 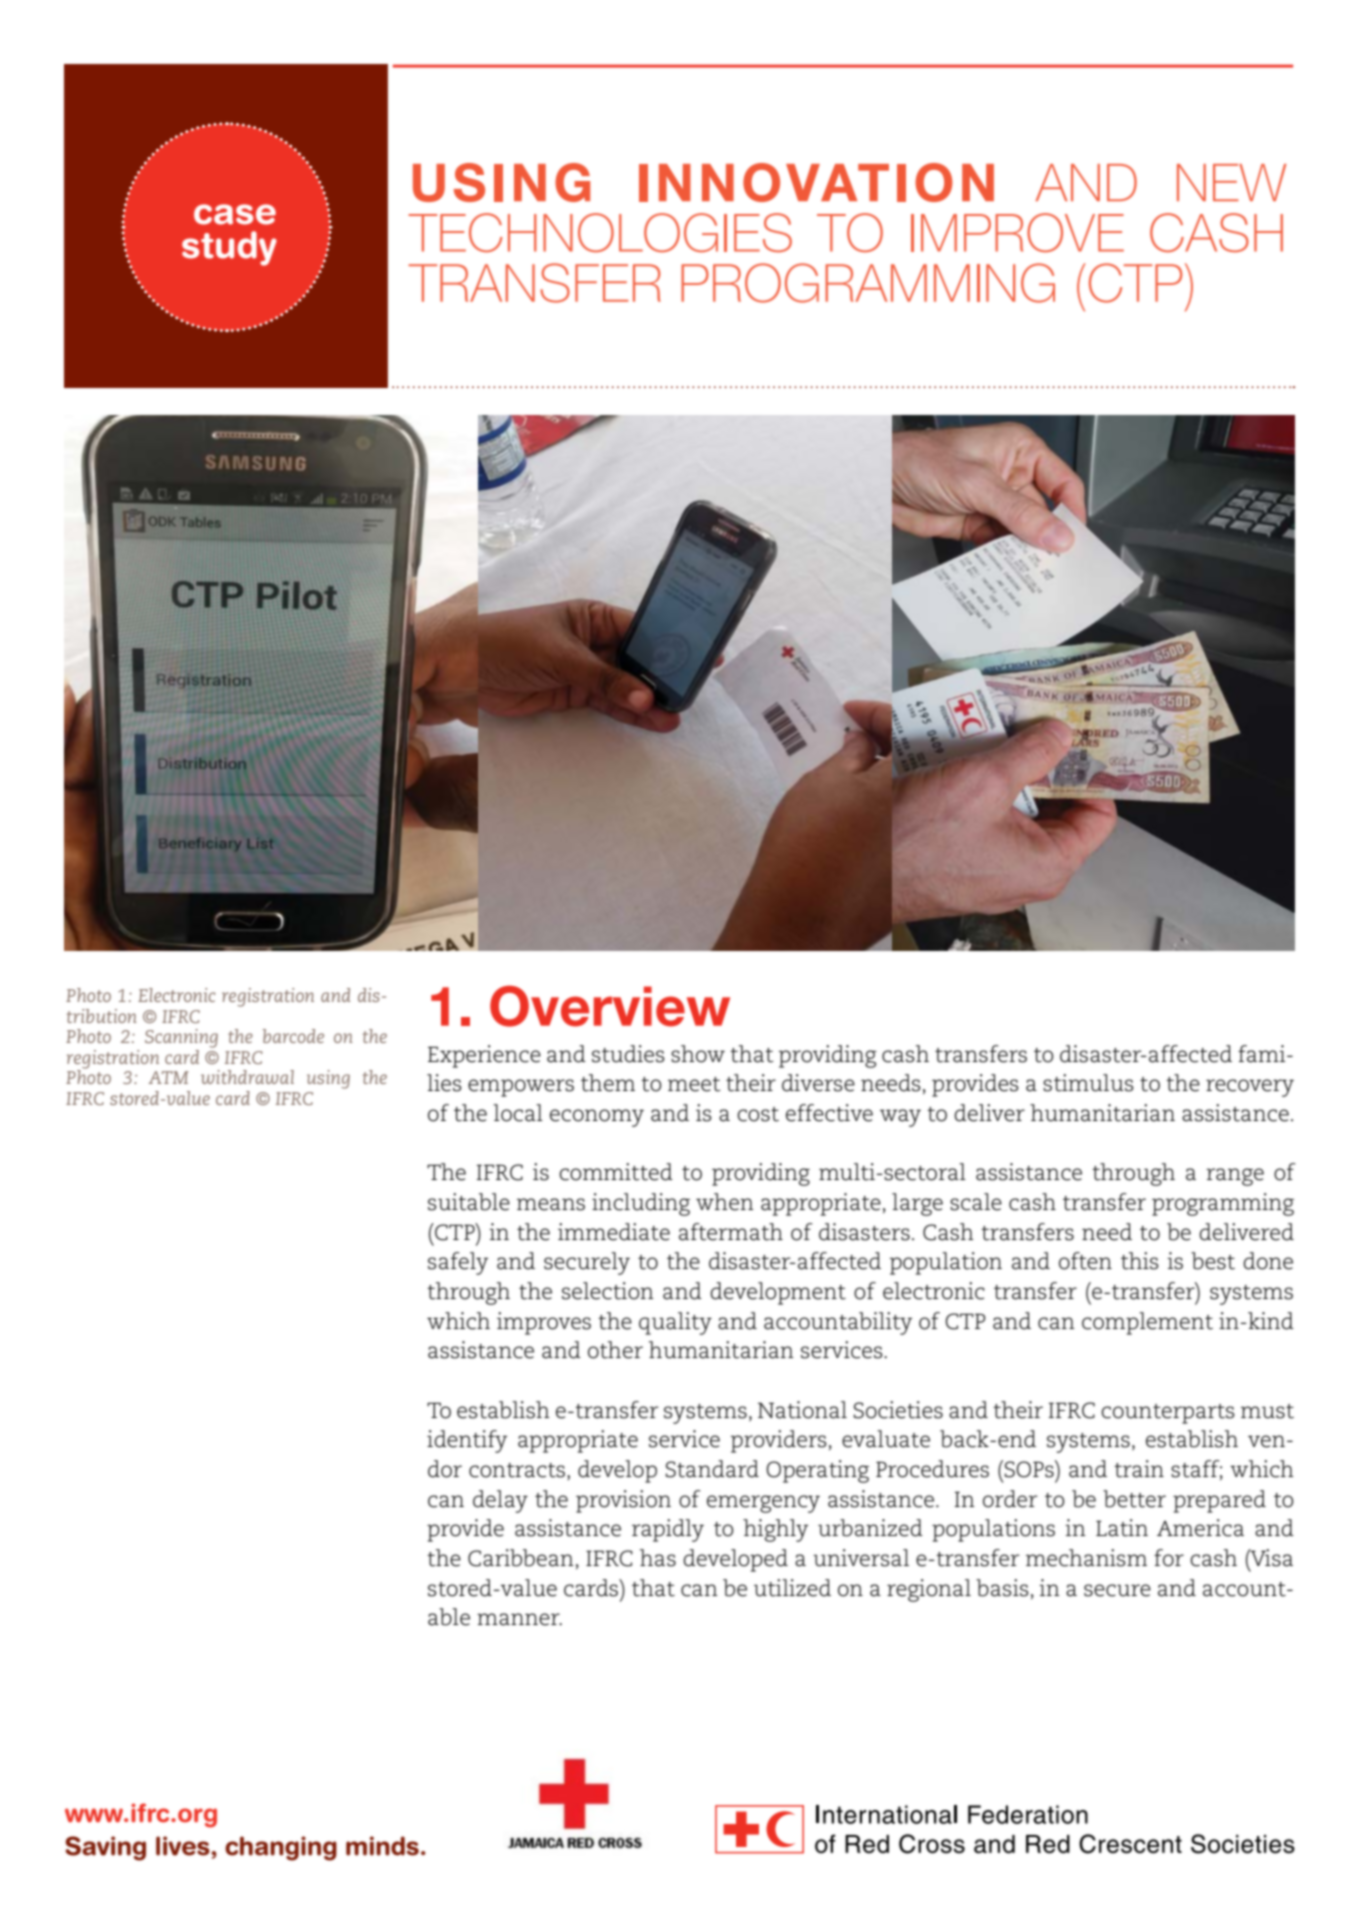 What do you see at coordinates (600, 233) in the image?
I see `TECHNOLOGIES` at bounding box center [600, 233].
